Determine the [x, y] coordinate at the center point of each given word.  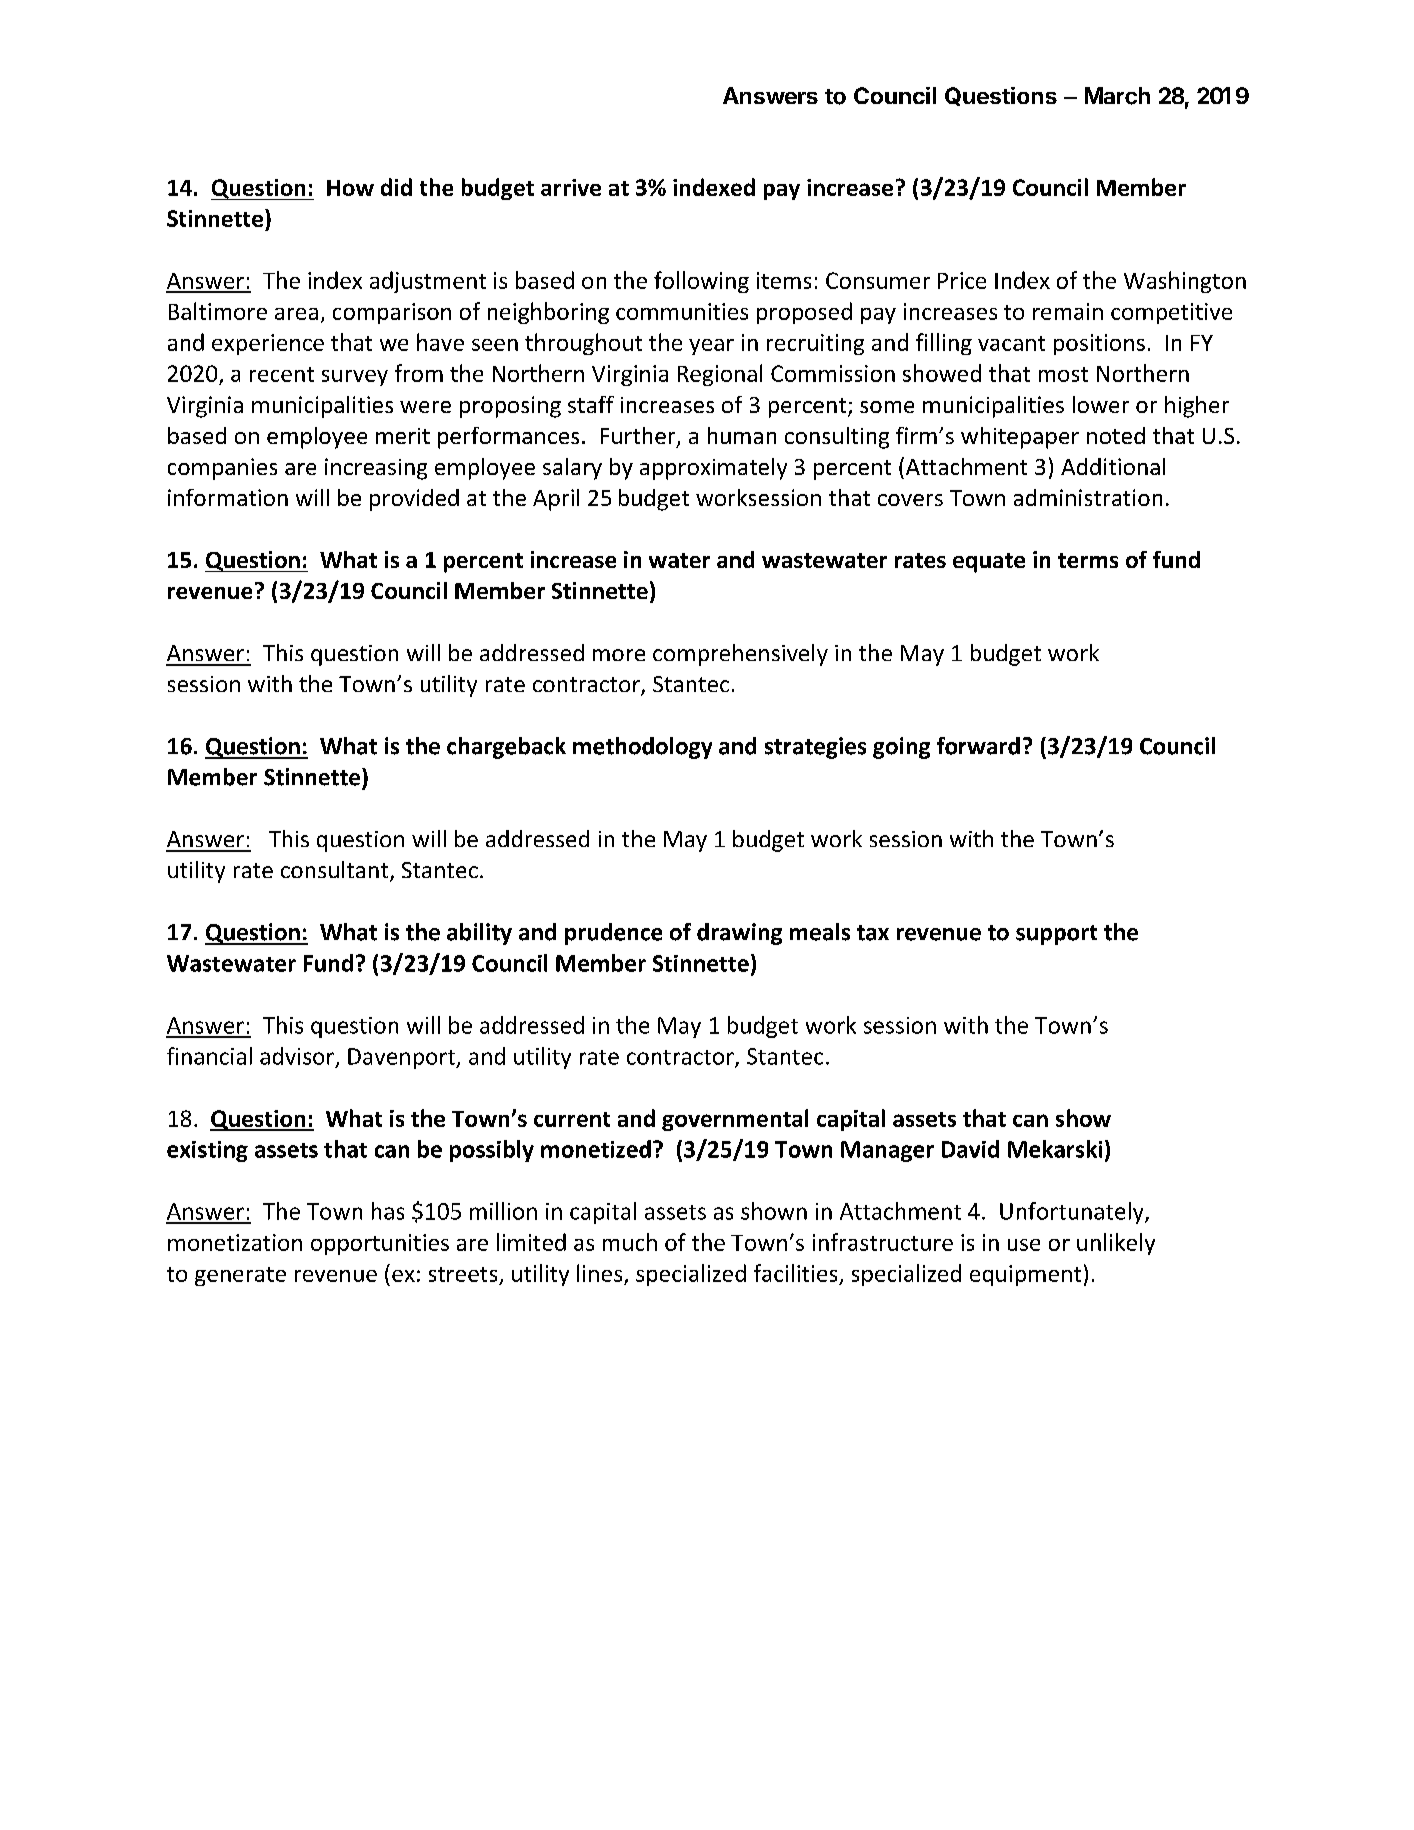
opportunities [380, 1244]
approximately [713, 469]
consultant [336, 871]
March [1117, 96]
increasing [376, 469]
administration [1088, 497]
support [1056, 935]
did [396, 187]
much [630, 1242]
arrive [571, 187]
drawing [739, 934]
